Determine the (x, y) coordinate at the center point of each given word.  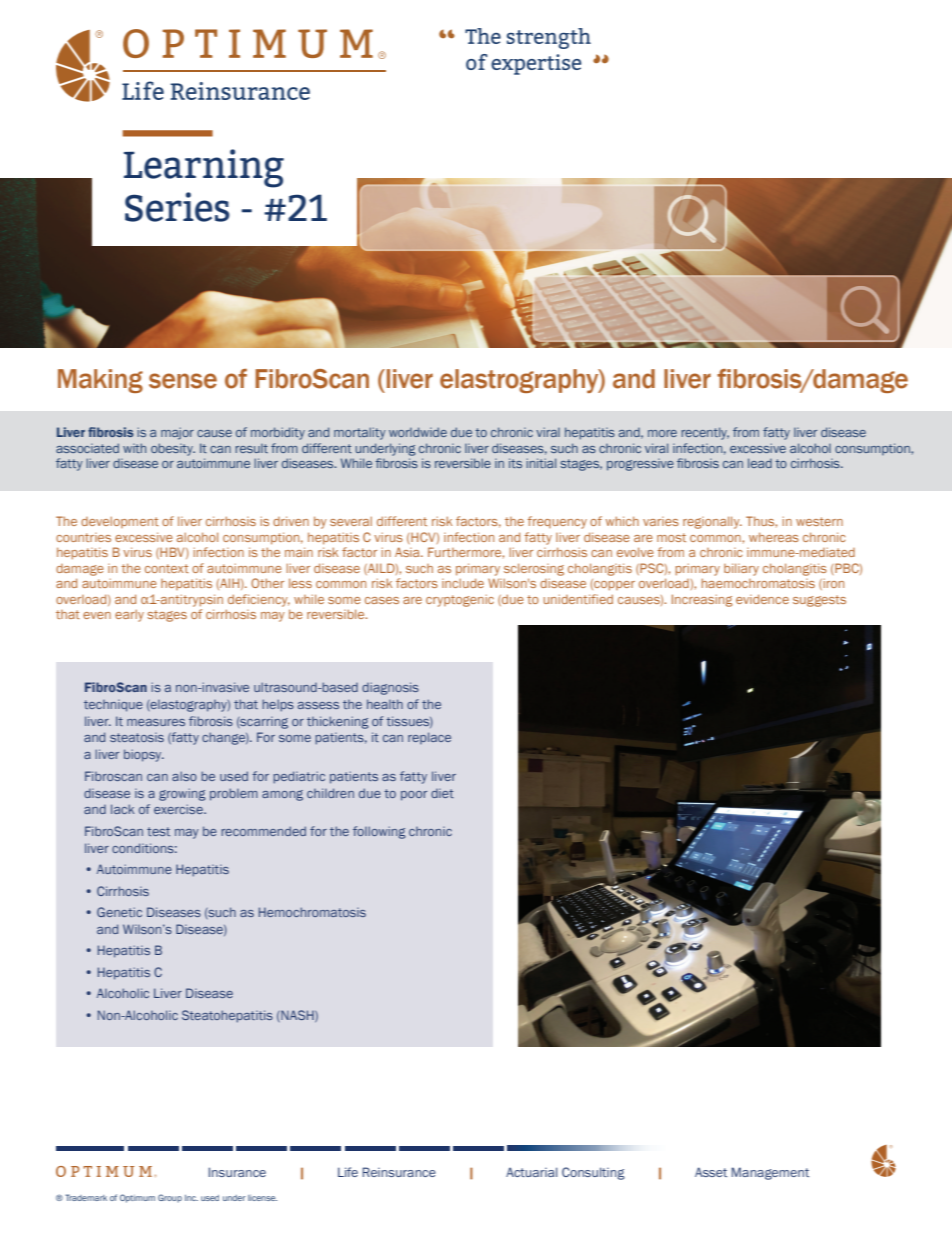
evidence (762, 599)
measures (156, 722)
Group (170, 1198)
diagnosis (390, 688)
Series (177, 207)
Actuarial (531, 1172)
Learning (204, 168)
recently (705, 433)
